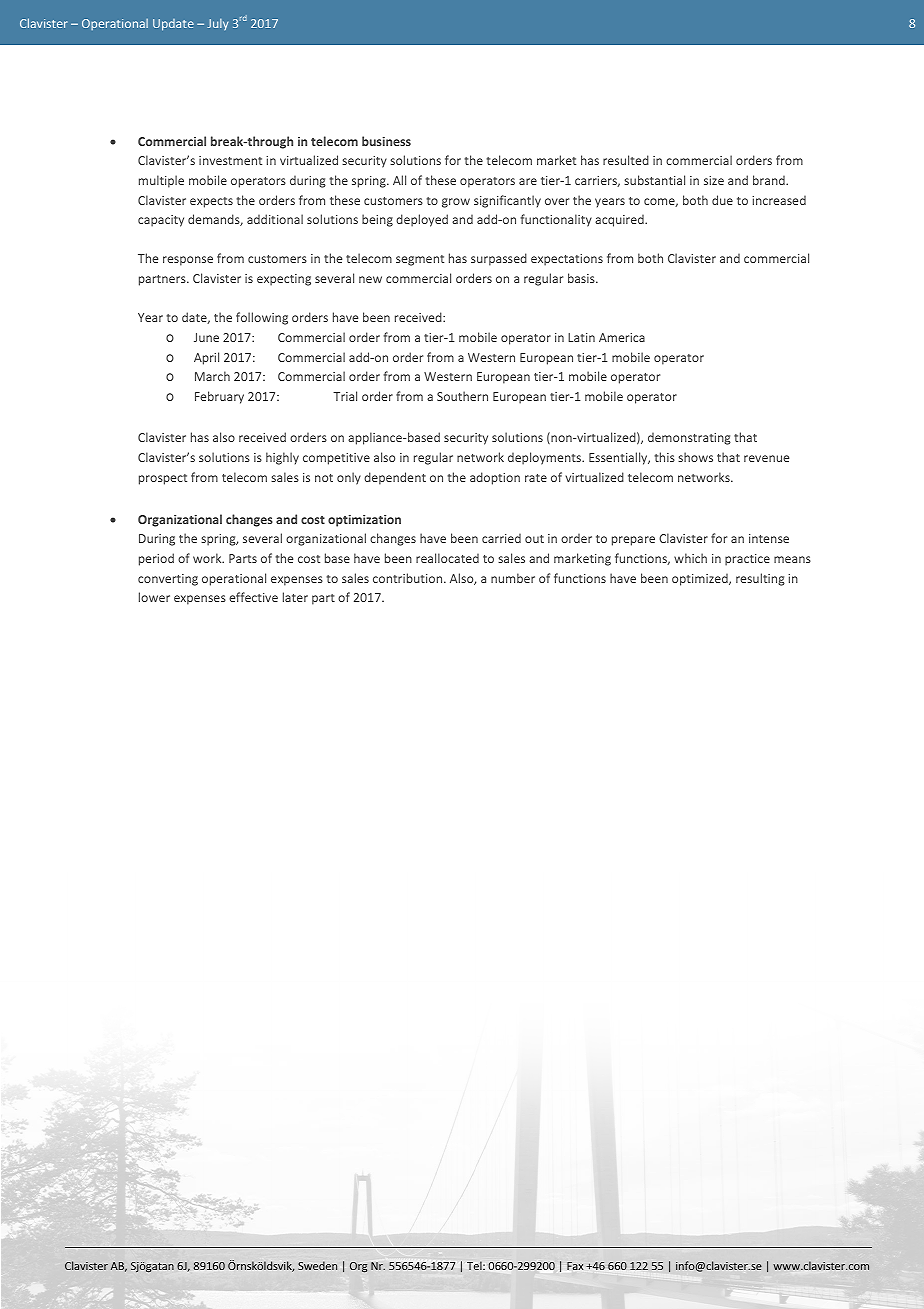 The image size is (924, 1309). I want to click on business, so click(386, 141).
